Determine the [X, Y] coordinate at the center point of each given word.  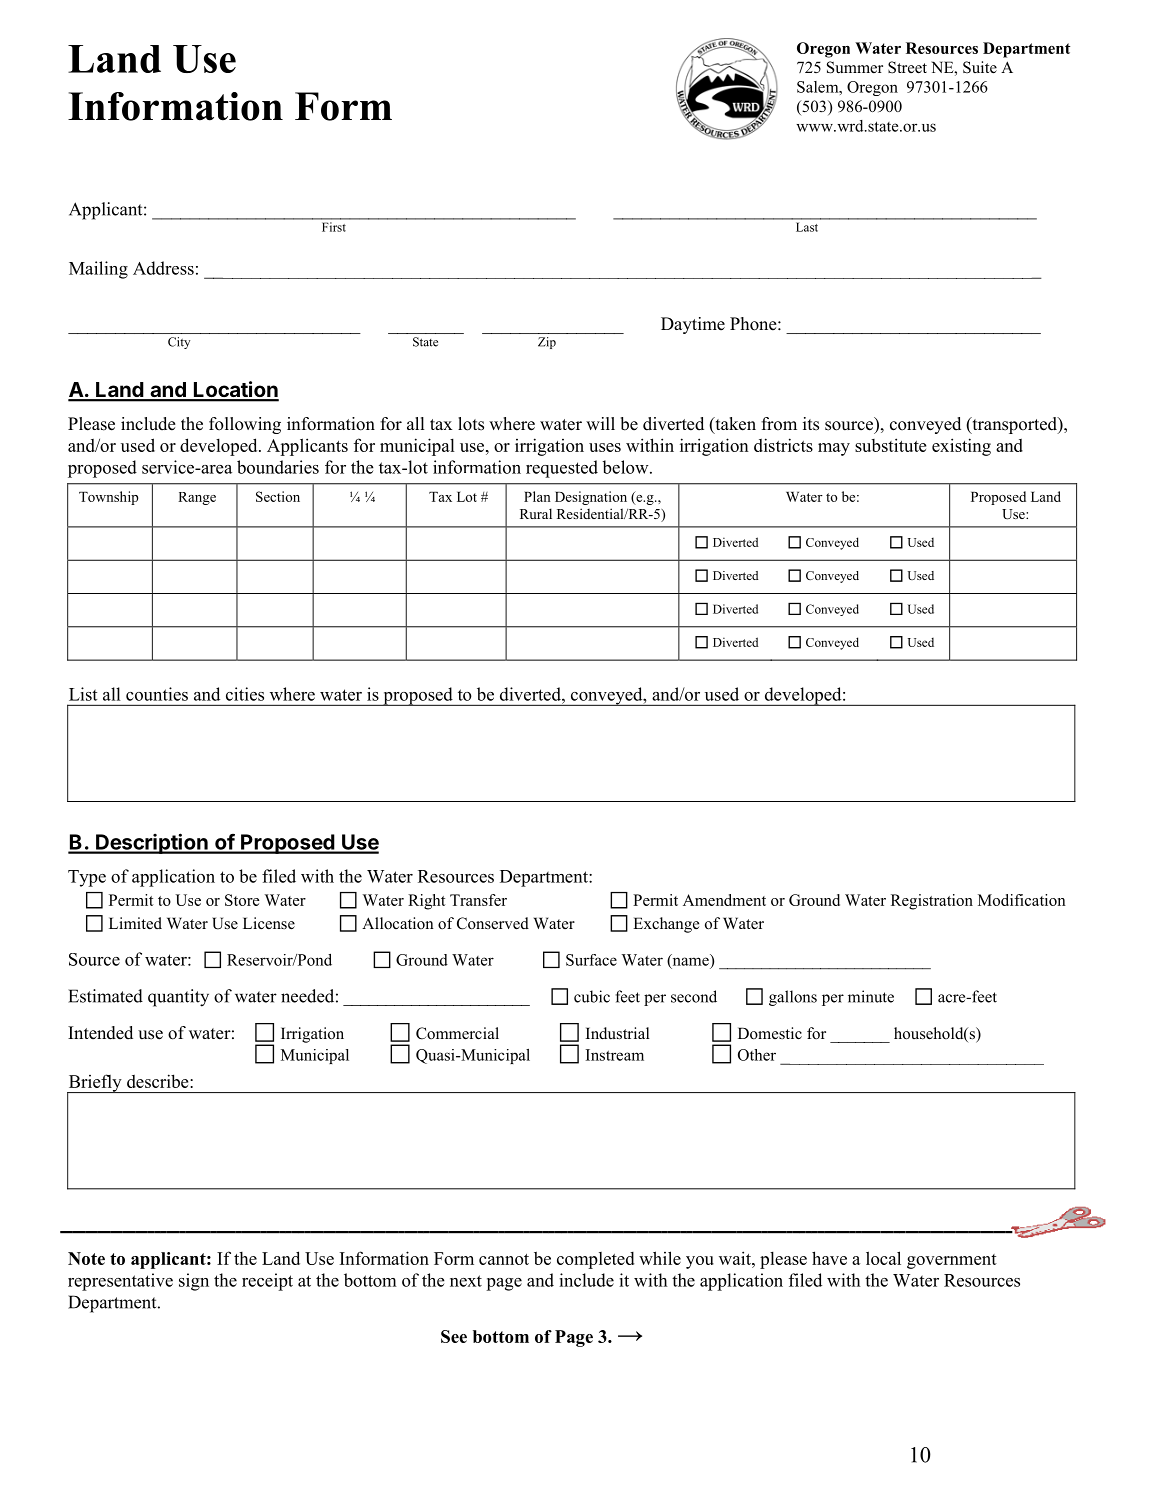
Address [163, 268]
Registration [932, 902]
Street [907, 67]
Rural [536, 513]
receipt [267, 1282]
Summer [855, 67]
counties [157, 694]
